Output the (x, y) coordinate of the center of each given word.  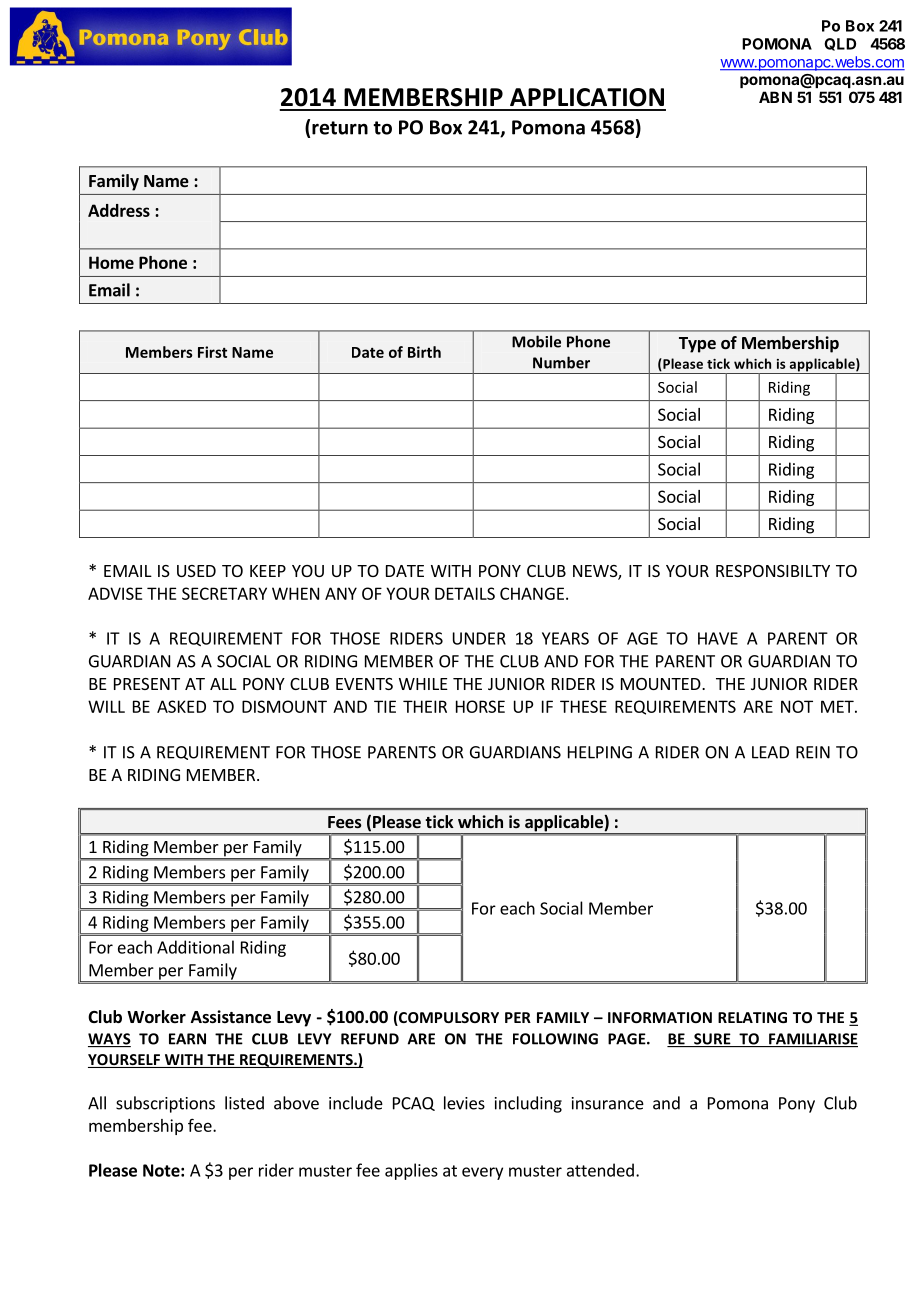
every (482, 1173)
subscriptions (165, 1104)
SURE (712, 1040)
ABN (775, 97)
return (340, 128)
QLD (840, 44)
